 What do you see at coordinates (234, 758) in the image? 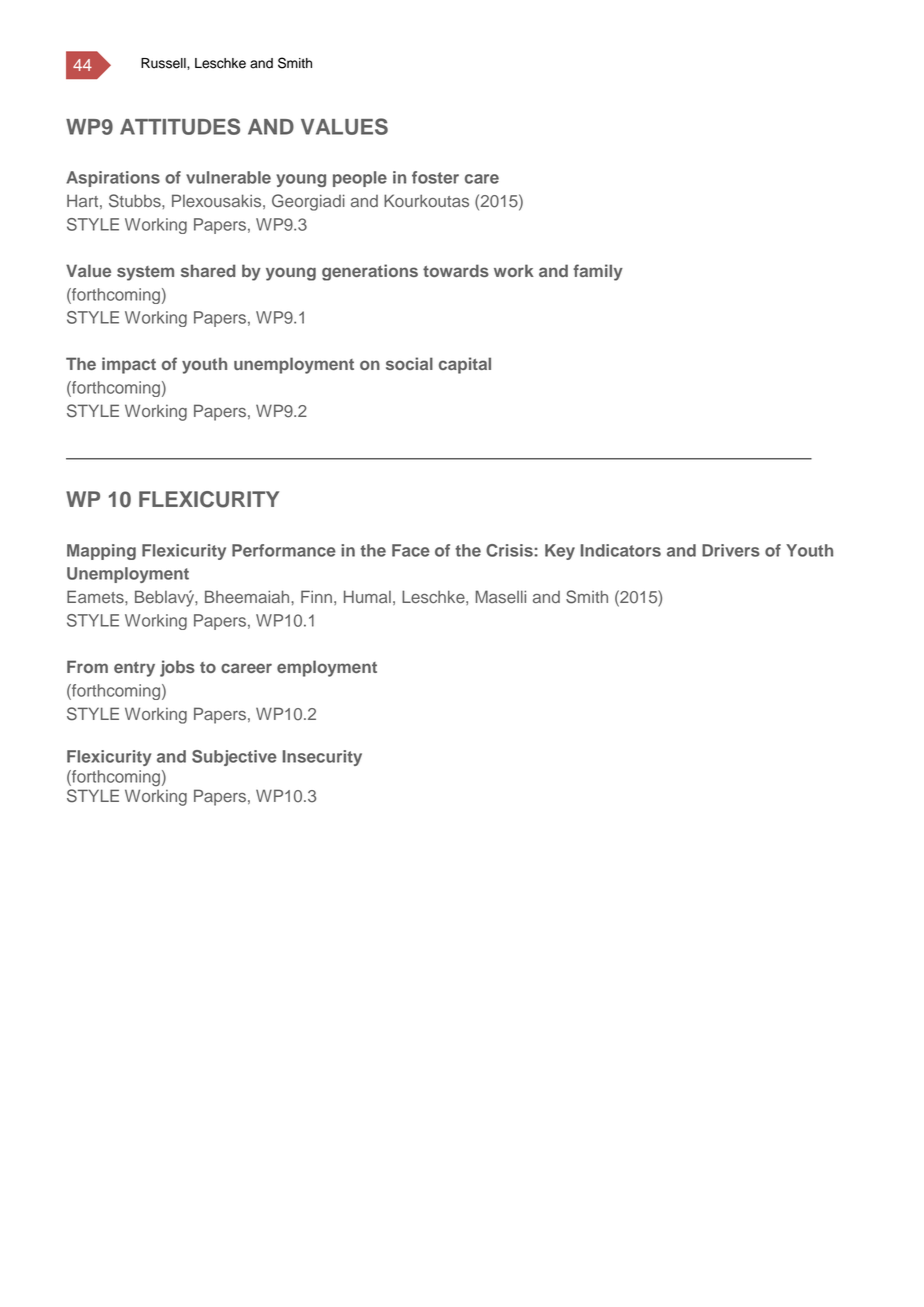
I see `Subjective` at bounding box center [234, 758].
